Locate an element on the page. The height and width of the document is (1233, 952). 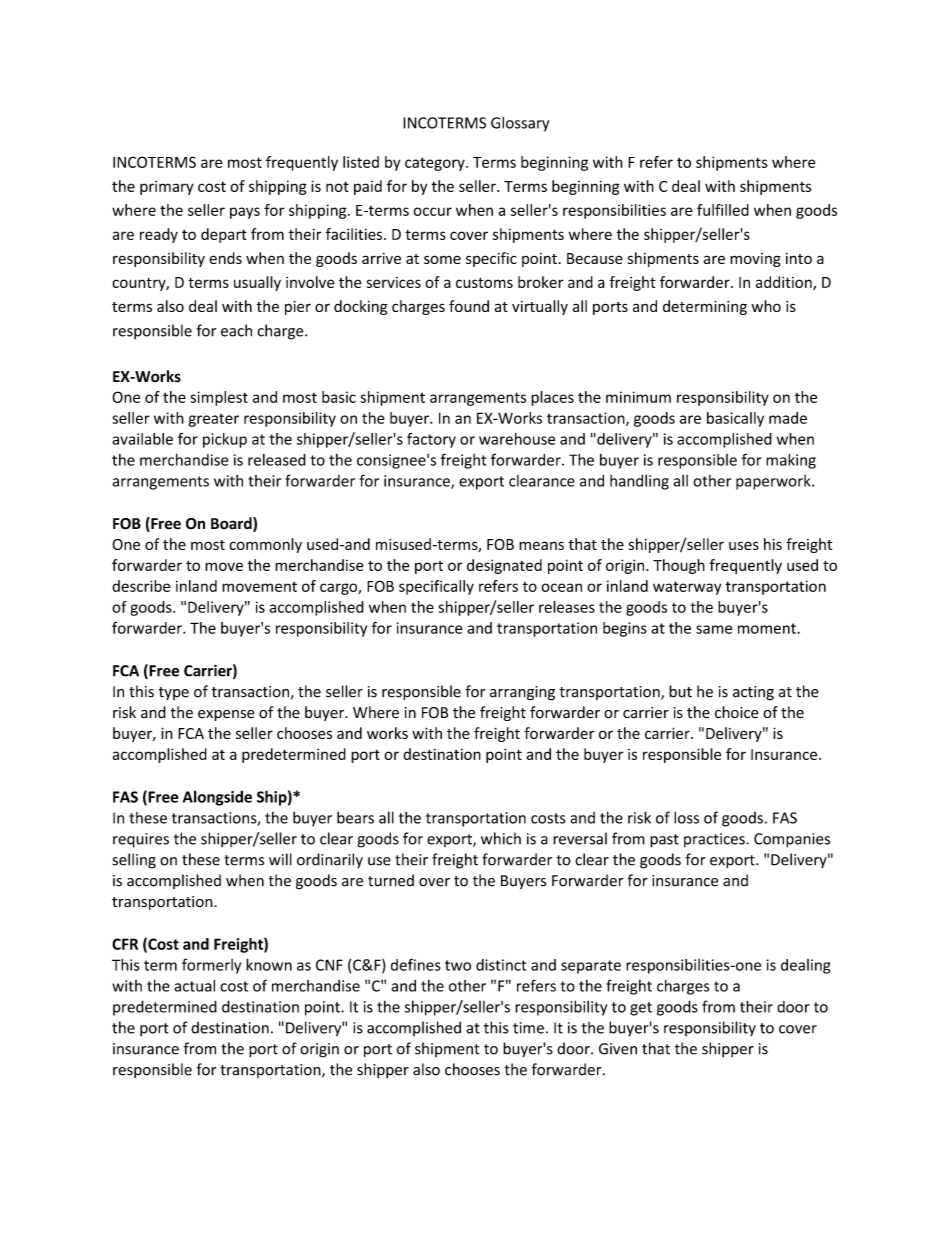
fulfilled is located at coordinates (723, 210).
